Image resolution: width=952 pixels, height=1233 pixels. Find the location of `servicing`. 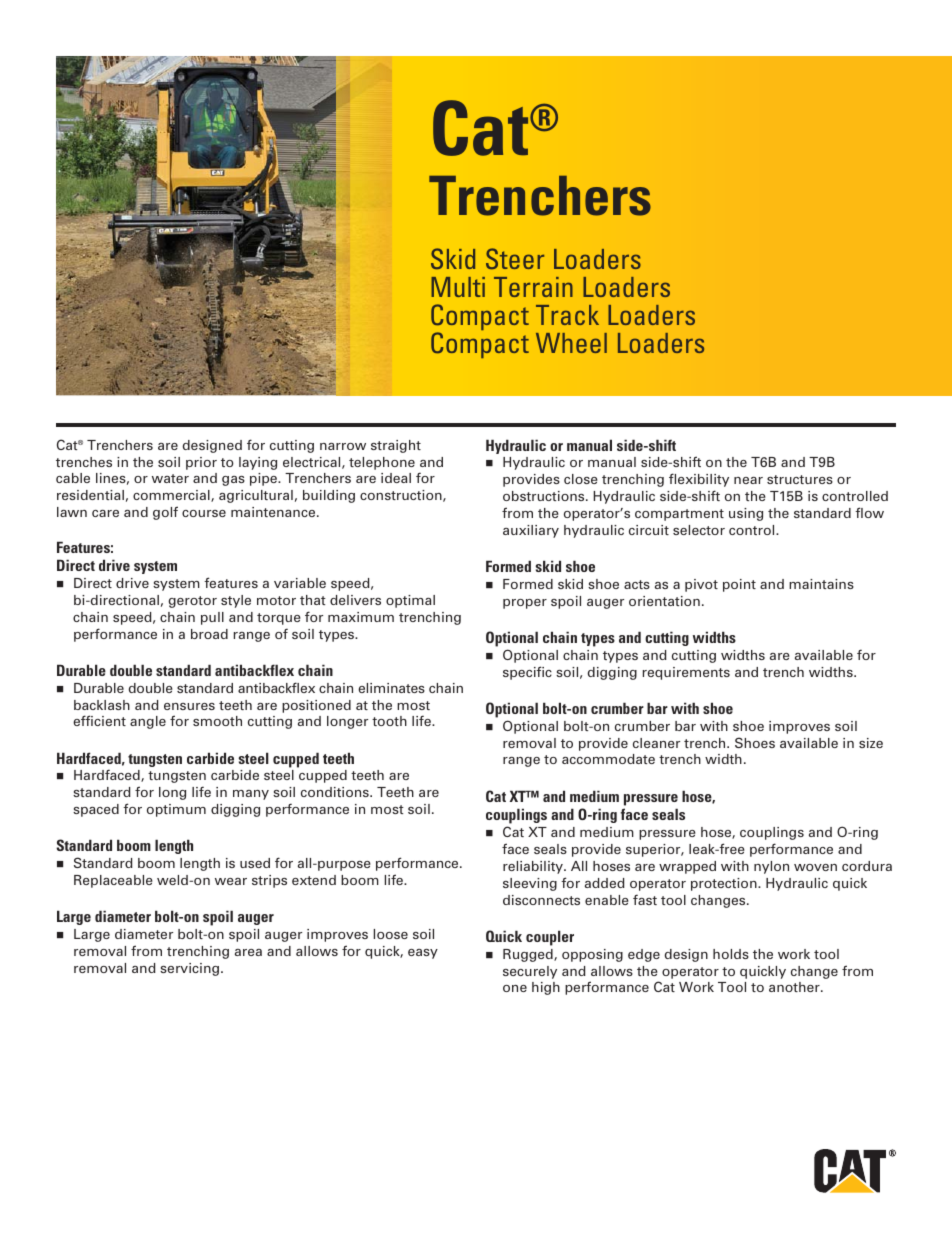

servicing is located at coordinates (191, 969).
